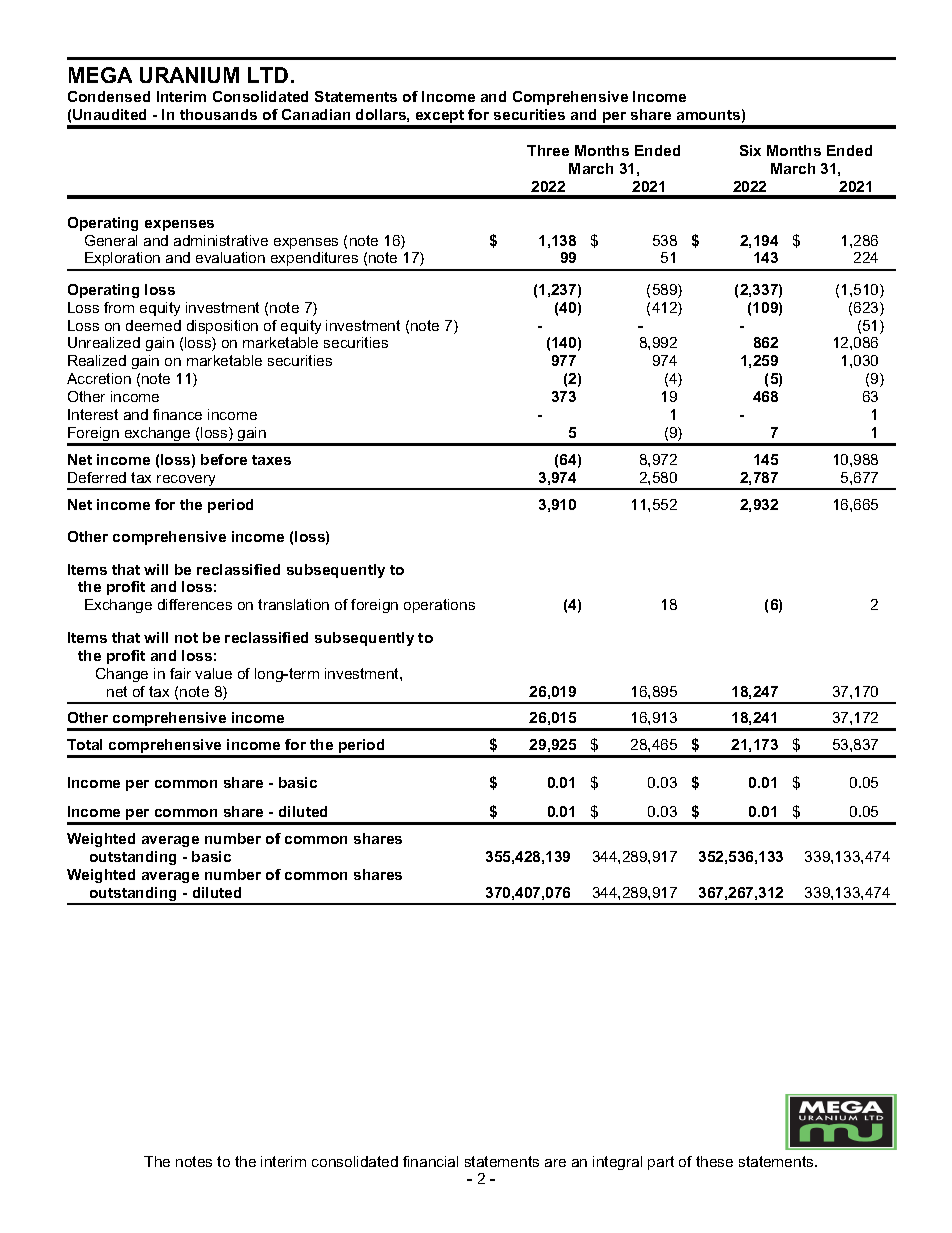 This screenshot has width=952, height=1233. I want to click on translation, so click(293, 604).
